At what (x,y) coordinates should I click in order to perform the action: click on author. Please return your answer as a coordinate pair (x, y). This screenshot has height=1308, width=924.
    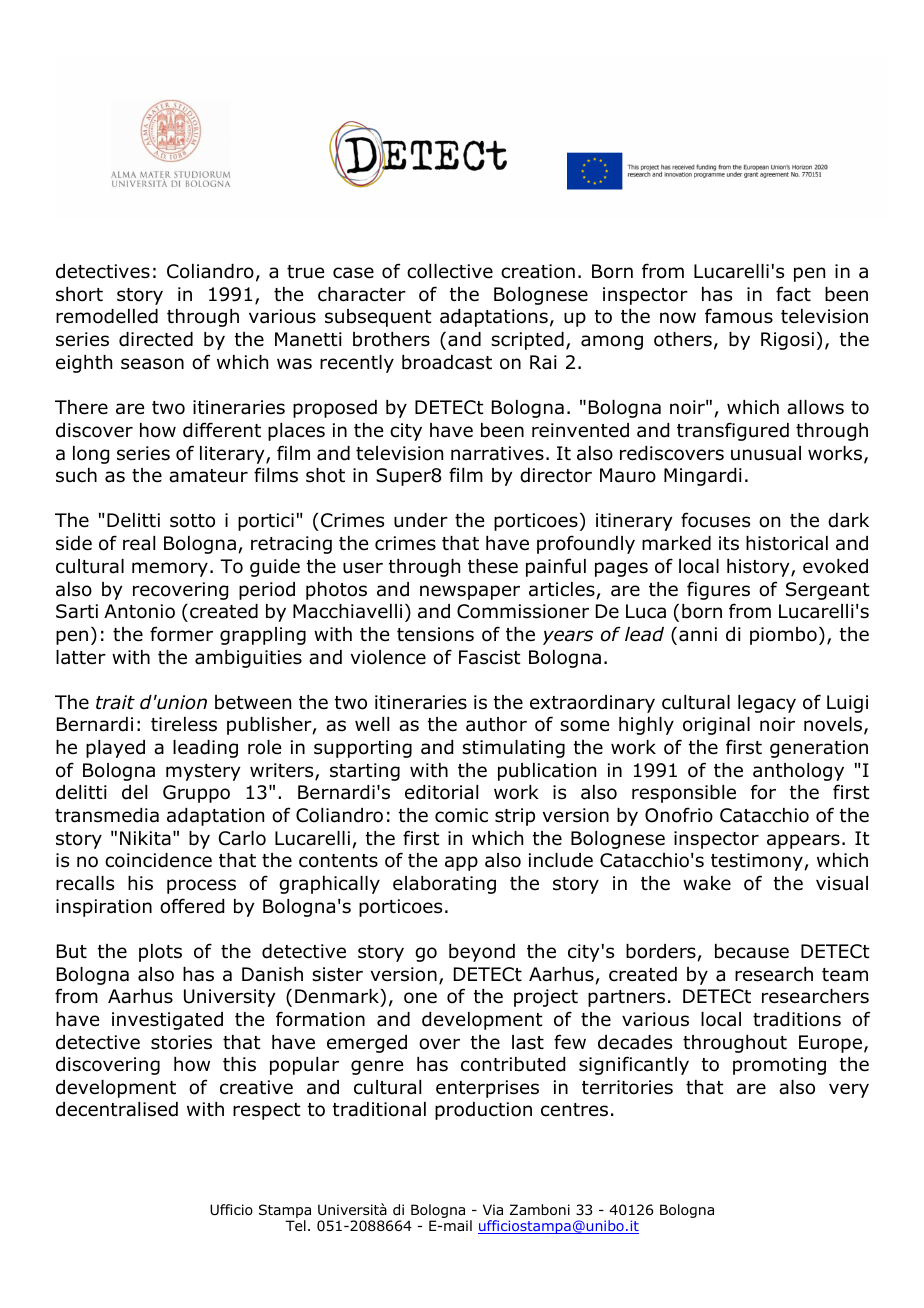
    Looking at the image, I should click on (496, 724).
